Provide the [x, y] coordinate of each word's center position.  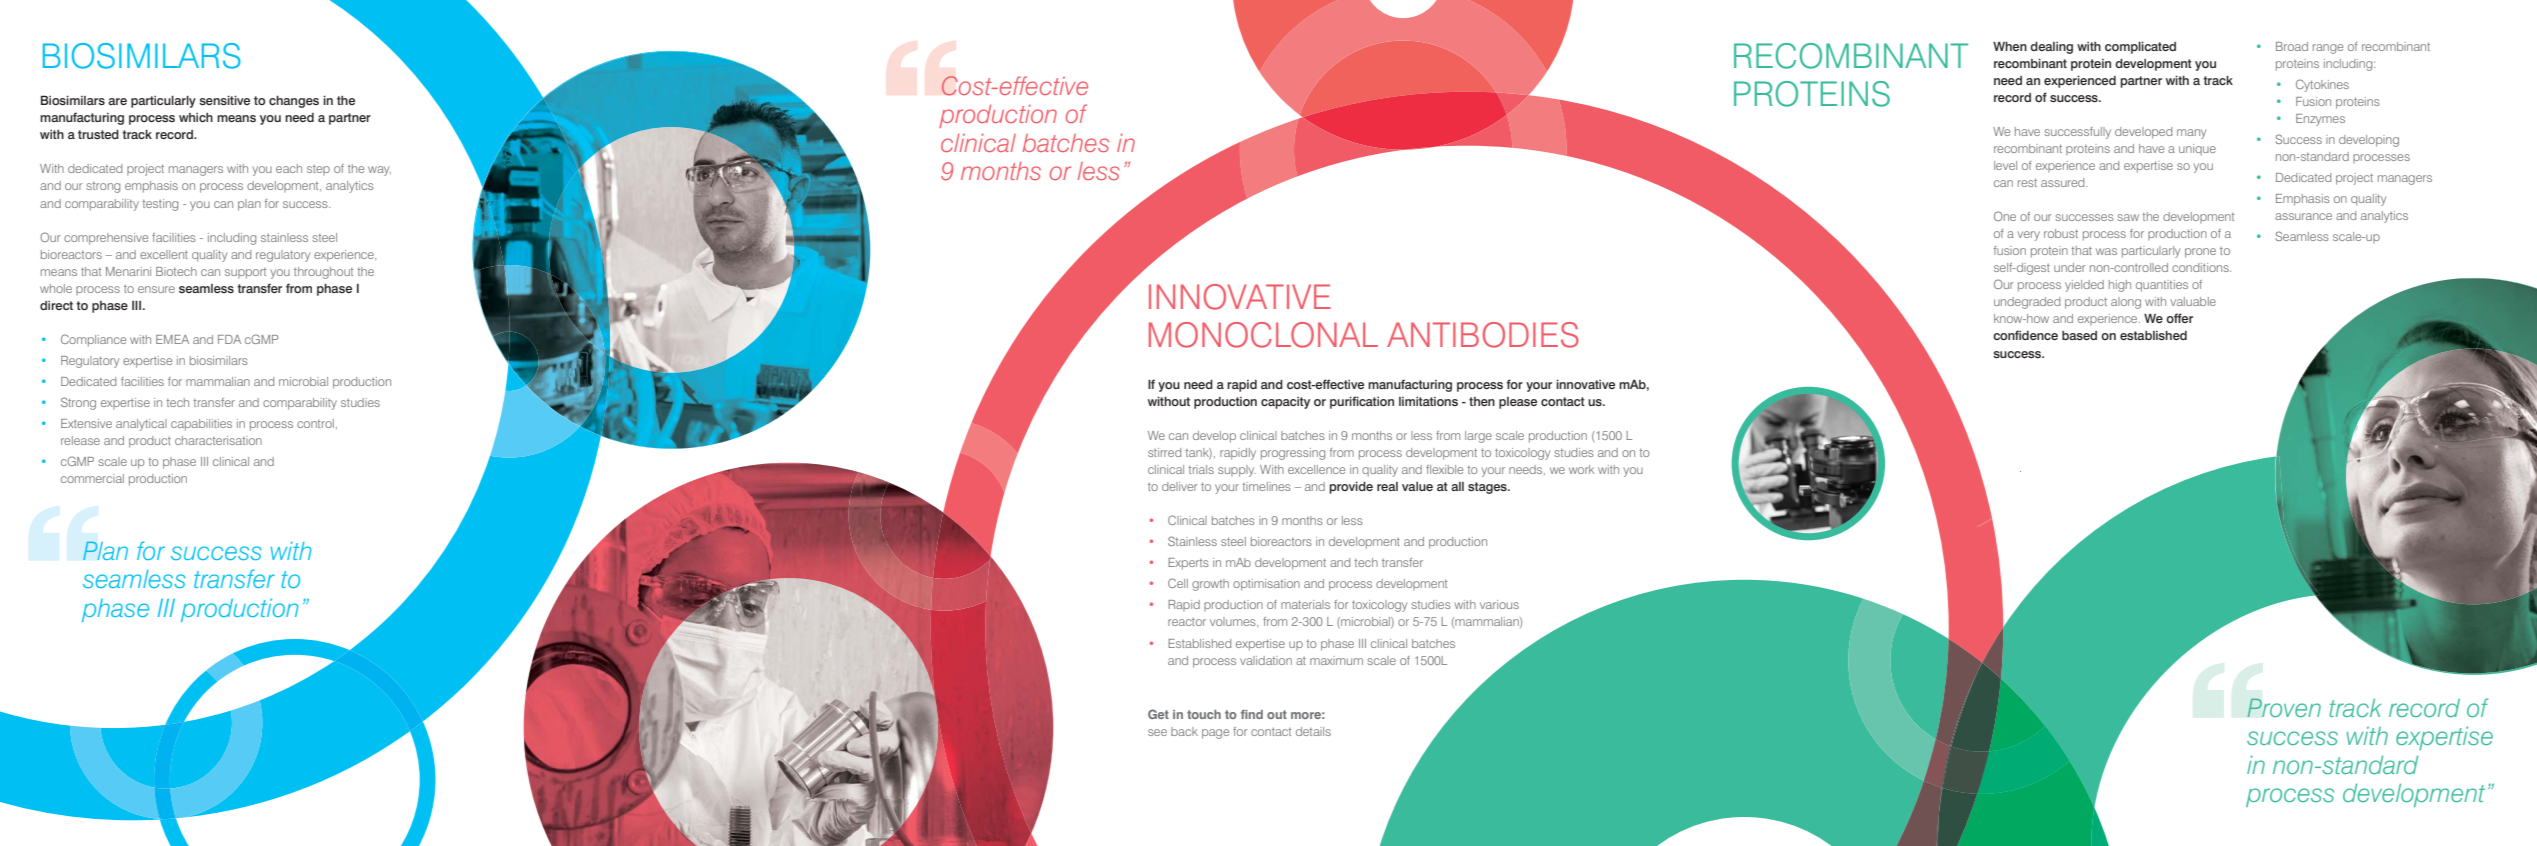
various [1499, 604]
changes [294, 102]
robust [2061, 233]
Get [1158, 714]
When [2010, 46]
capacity [1285, 403]
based [2079, 335]
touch [1204, 714]
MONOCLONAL [1263, 335]
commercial [92, 478]
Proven [2284, 707]
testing [160, 205]
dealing [2051, 48]
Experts [1188, 564]
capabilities [201, 425]
